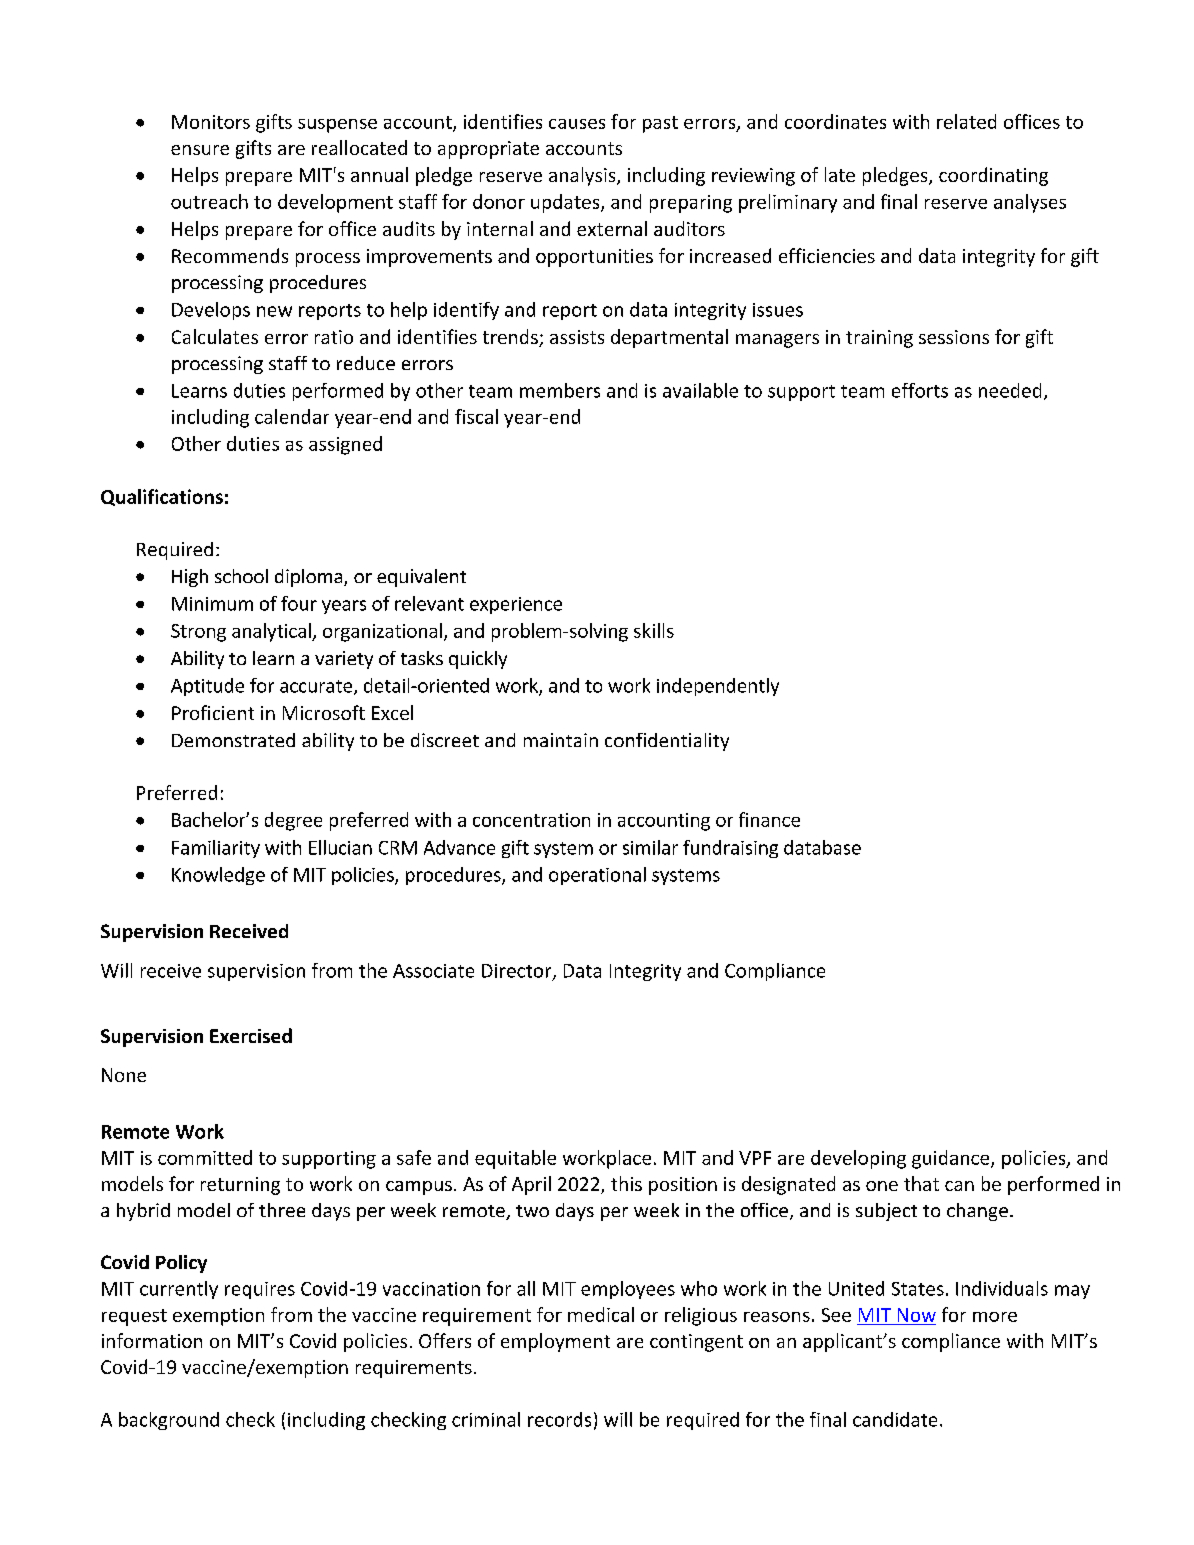 The width and height of the screenshot is (1194, 1545). Describe the element at coordinates (200, 150) in the screenshot. I see `ensure` at that location.
